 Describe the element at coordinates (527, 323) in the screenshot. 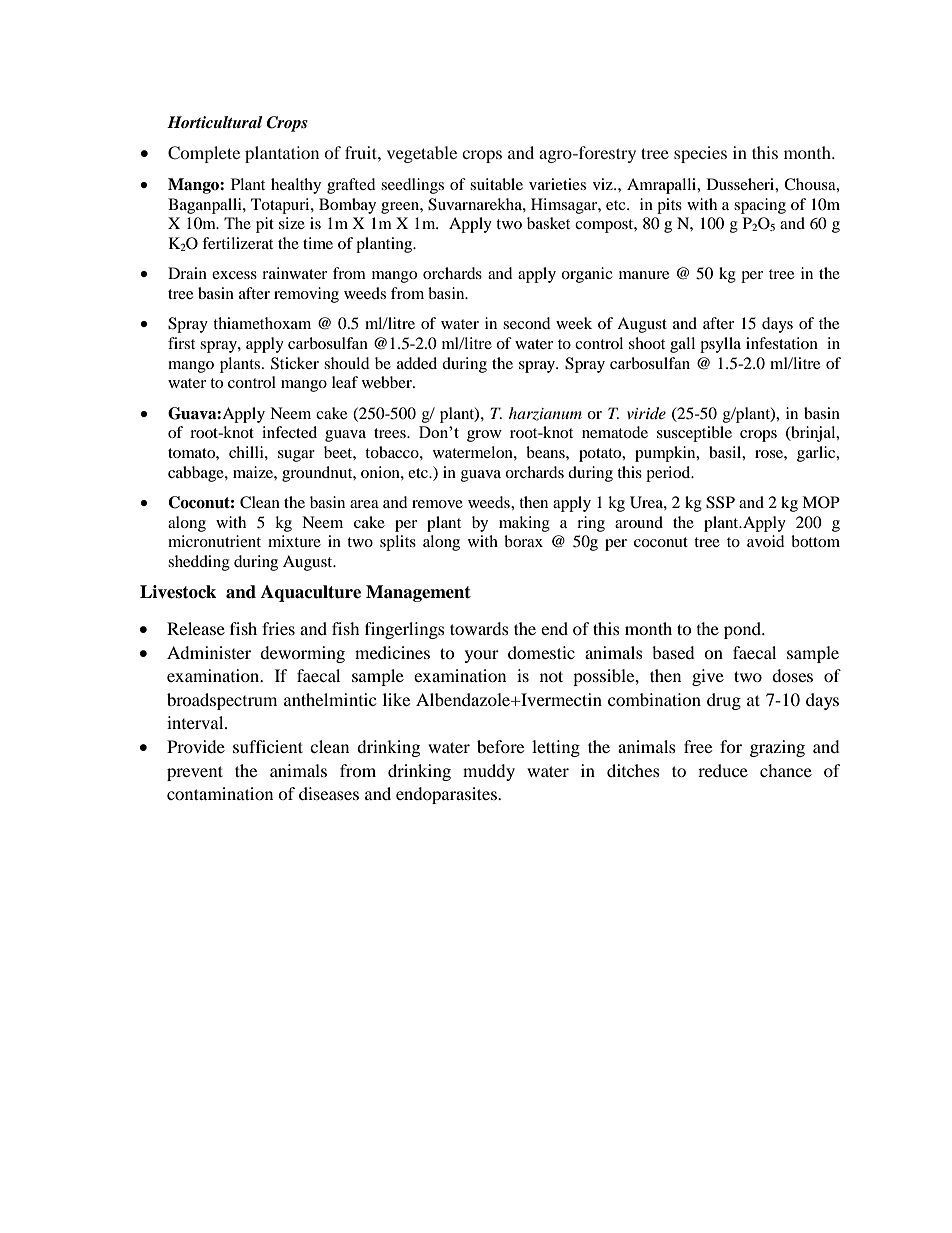

I see `second` at that location.
